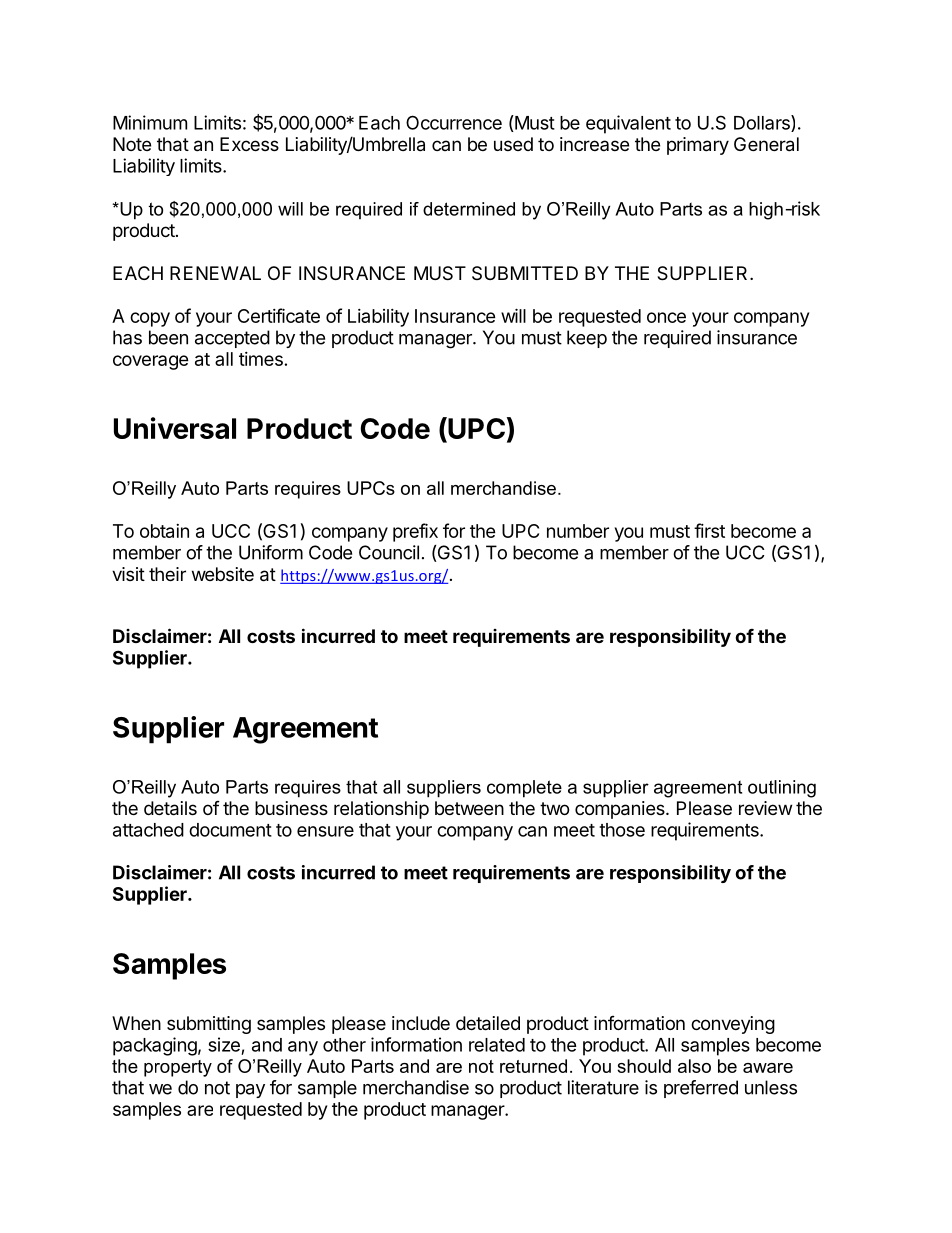  What do you see at coordinates (230, 830) in the page?
I see `document` at bounding box center [230, 830].
